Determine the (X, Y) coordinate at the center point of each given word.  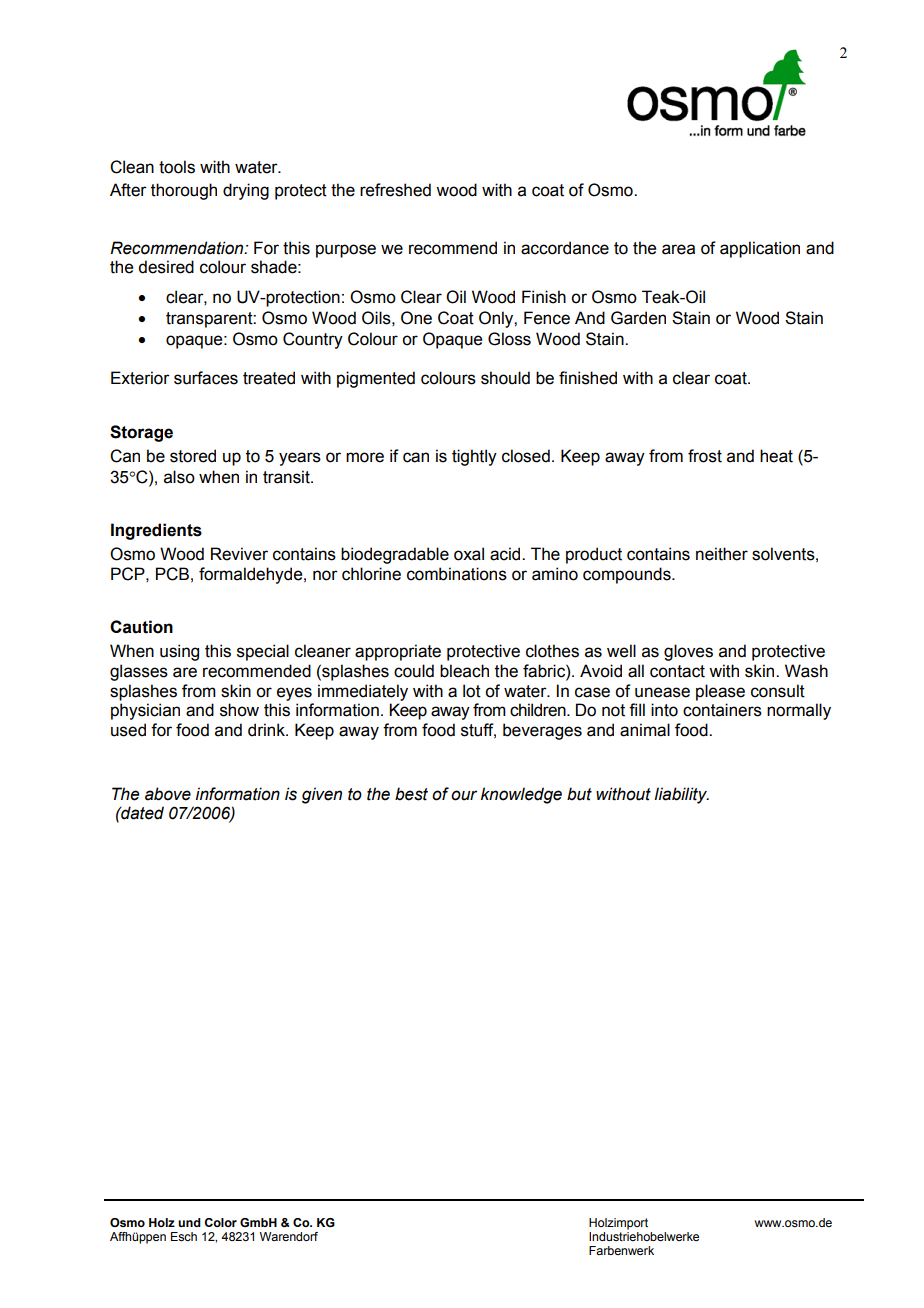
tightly (474, 457)
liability (681, 795)
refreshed (395, 190)
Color (221, 1222)
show (239, 710)
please (720, 692)
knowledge (521, 795)
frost (705, 456)
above (168, 794)
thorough (184, 191)
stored (193, 456)
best (411, 794)
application (760, 249)
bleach (464, 671)
